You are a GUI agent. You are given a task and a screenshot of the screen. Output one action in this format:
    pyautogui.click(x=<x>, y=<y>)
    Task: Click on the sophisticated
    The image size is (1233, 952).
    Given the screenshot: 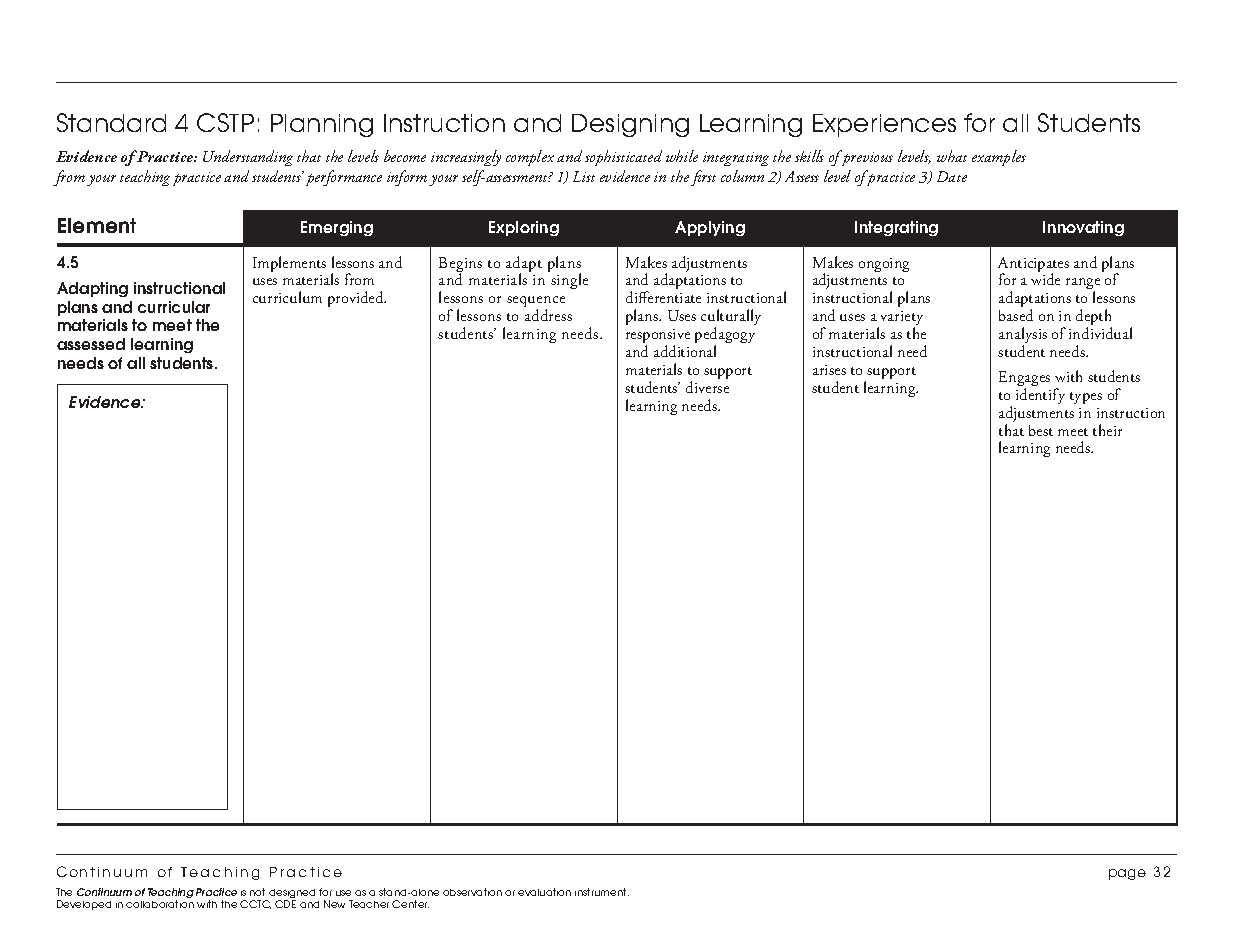 What is the action you would take?
    pyautogui.click(x=623, y=158)
